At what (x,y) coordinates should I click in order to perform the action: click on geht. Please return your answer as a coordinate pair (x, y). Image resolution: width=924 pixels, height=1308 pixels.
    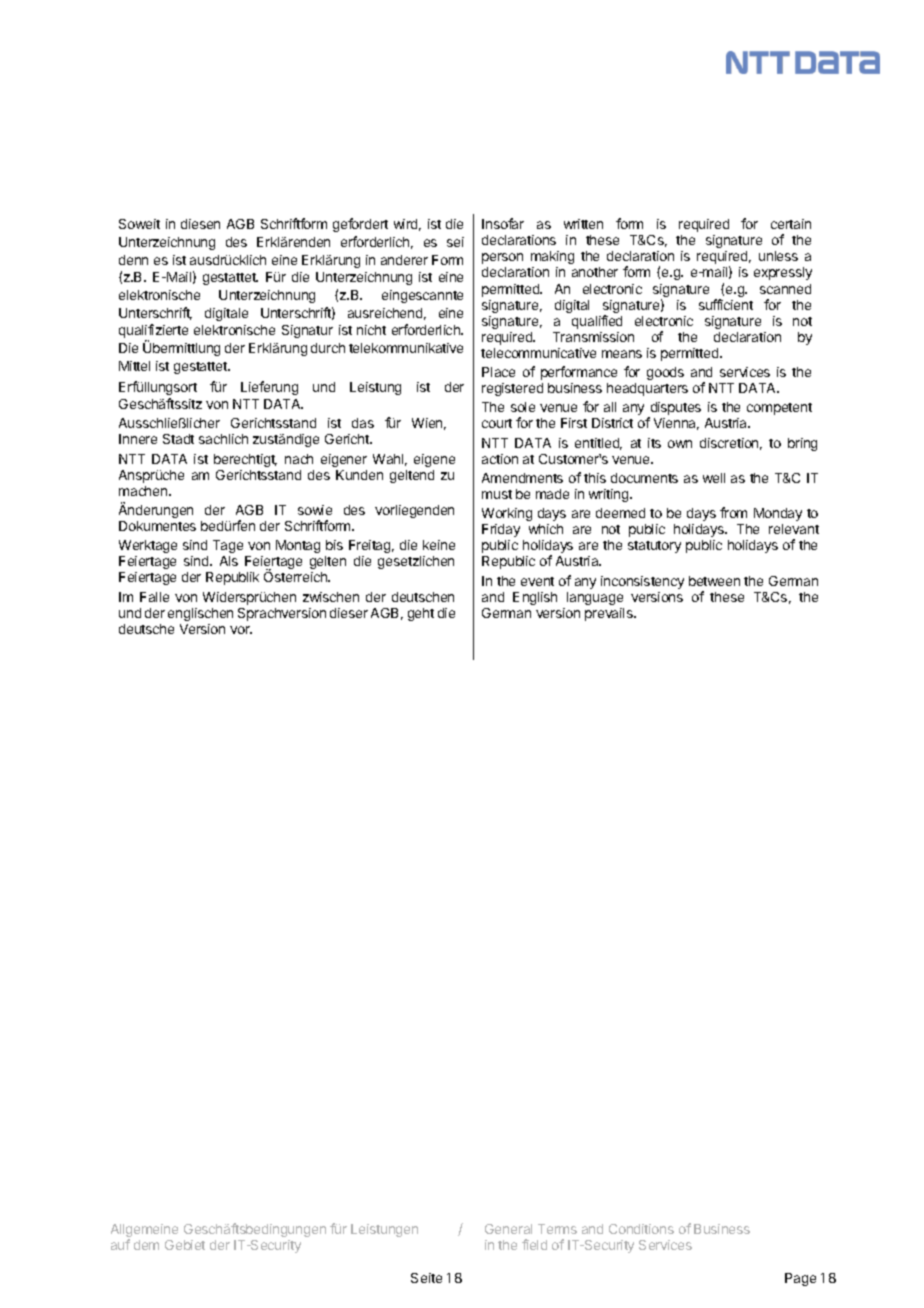
    Looking at the image, I should click on (421, 614).
